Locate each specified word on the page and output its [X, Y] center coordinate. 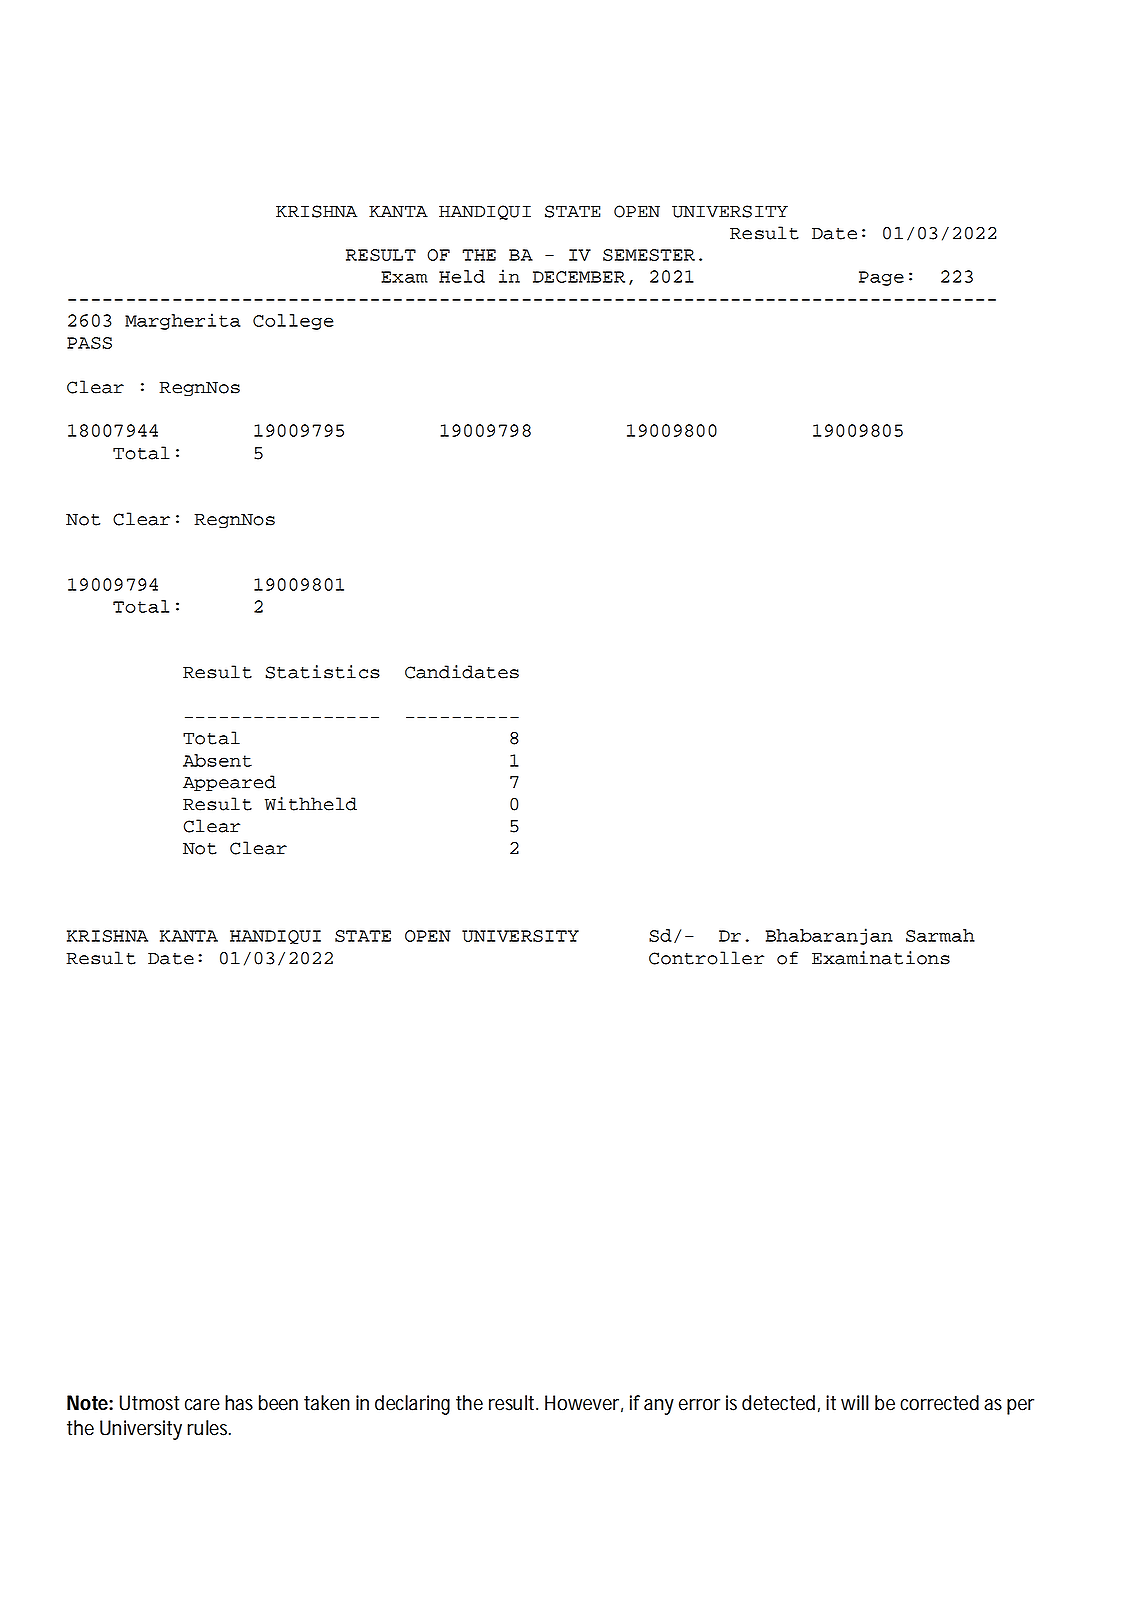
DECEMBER [579, 277]
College [293, 322]
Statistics [322, 672]
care [202, 1405]
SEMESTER [649, 255]
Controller [706, 958]
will [855, 1402]
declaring [412, 1405]
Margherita [183, 321]
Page [881, 278]
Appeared [229, 783]
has [239, 1403]
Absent [217, 760]
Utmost [149, 1403]
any [659, 1407]
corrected [939, 1403]
